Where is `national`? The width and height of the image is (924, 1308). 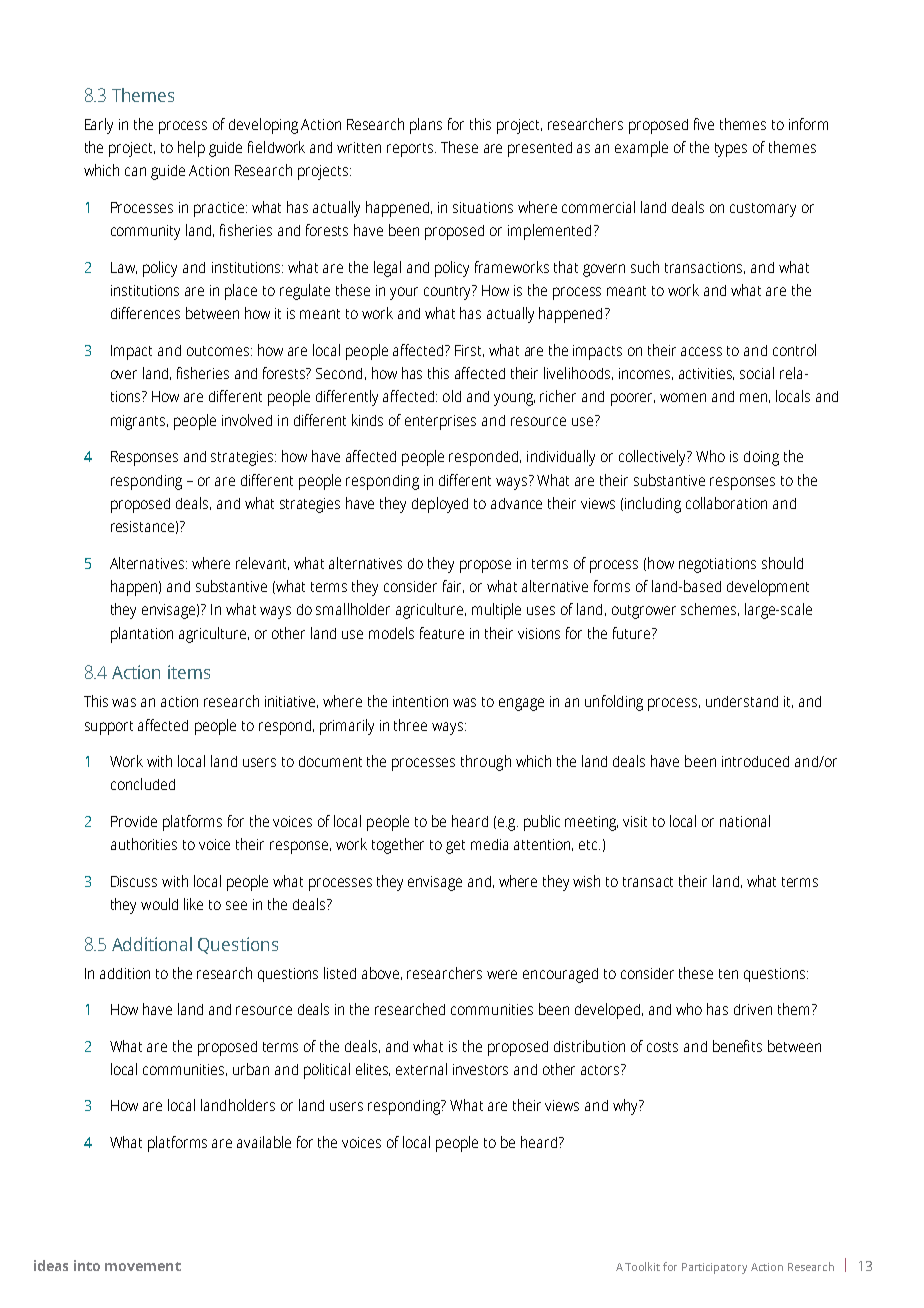
national is located at coordinates (745, 821).
